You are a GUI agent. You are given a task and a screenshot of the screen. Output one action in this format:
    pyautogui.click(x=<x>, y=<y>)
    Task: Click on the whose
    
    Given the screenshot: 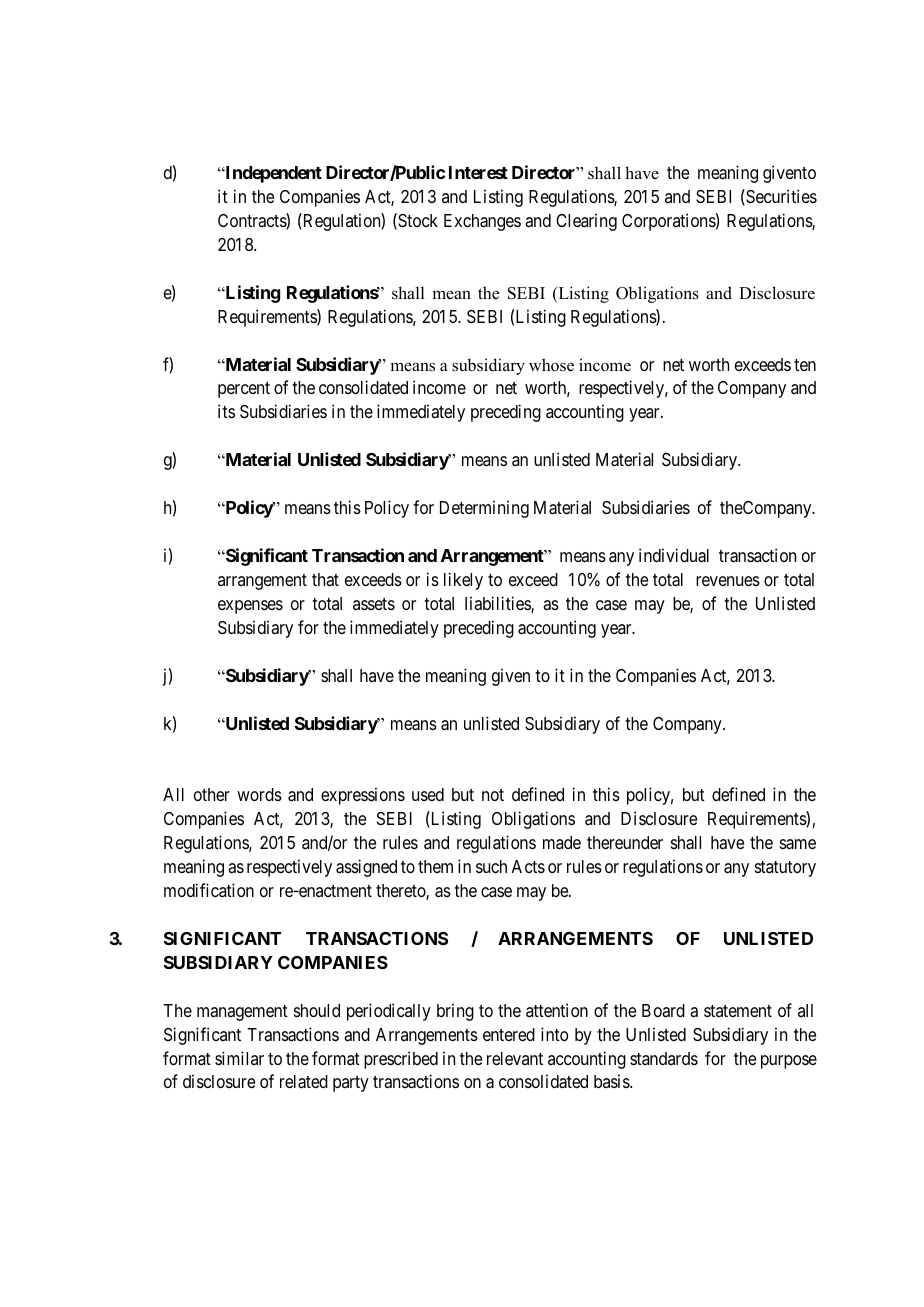 What is the action you would take?
    pyautogui.click(x=551, y=365)
